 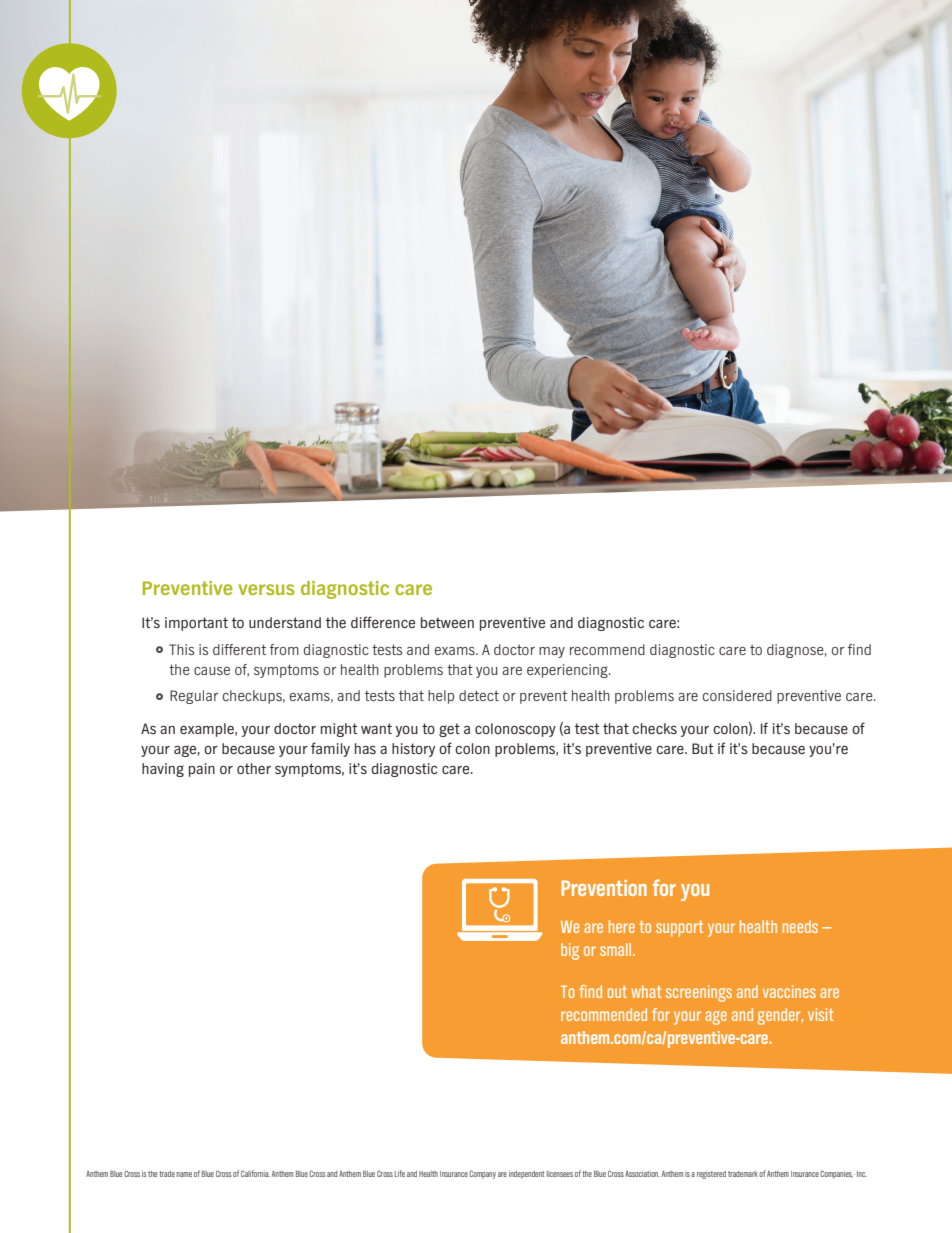 What do you see at coordinates (789, 991) in the screenshot?
I see `vaccines` at bounding box center [789, 991].
